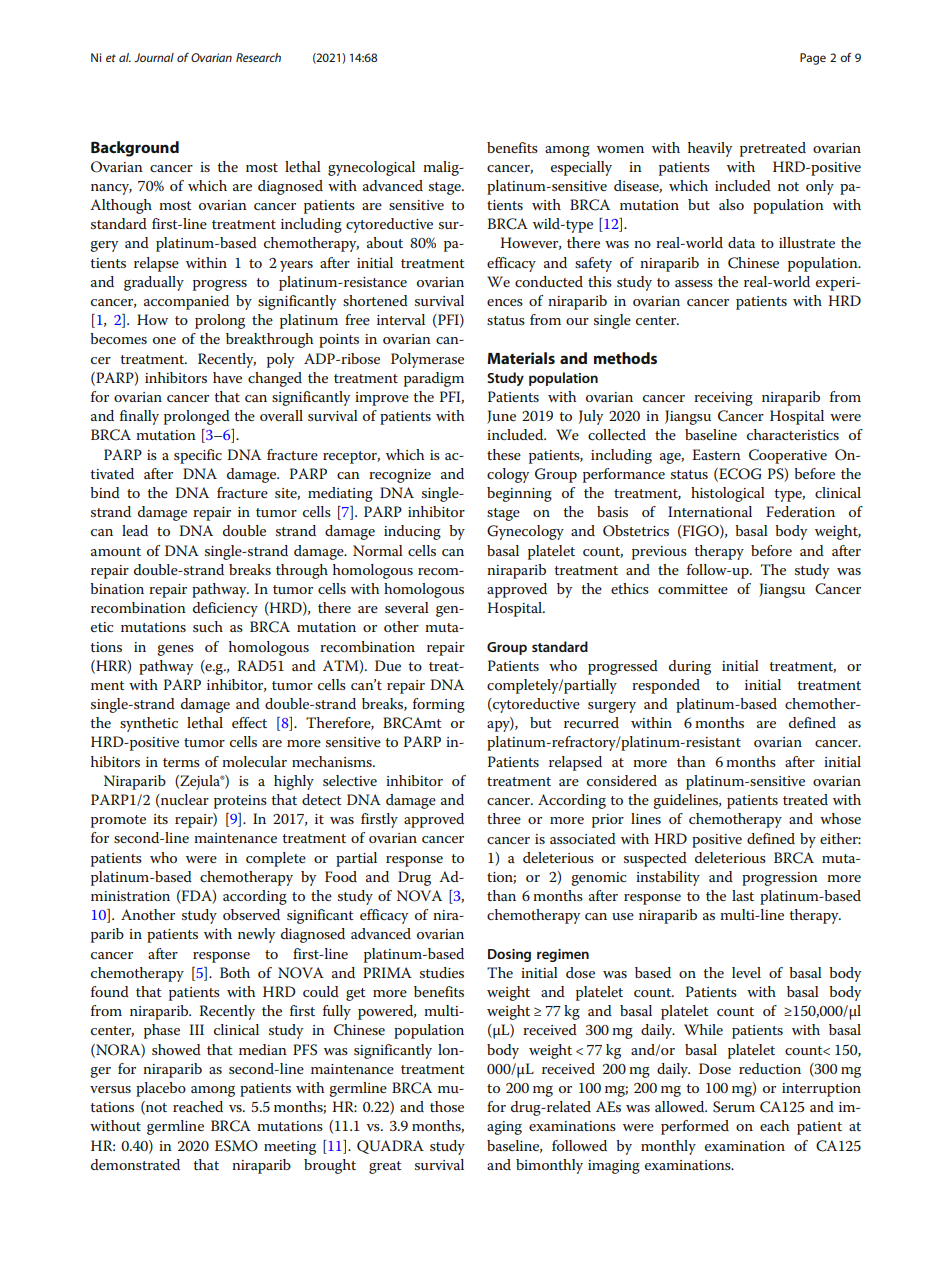 The image size is (952, 1265). Describe the element at coordinates (251, 914) in the image. I see `observed` at that location.
